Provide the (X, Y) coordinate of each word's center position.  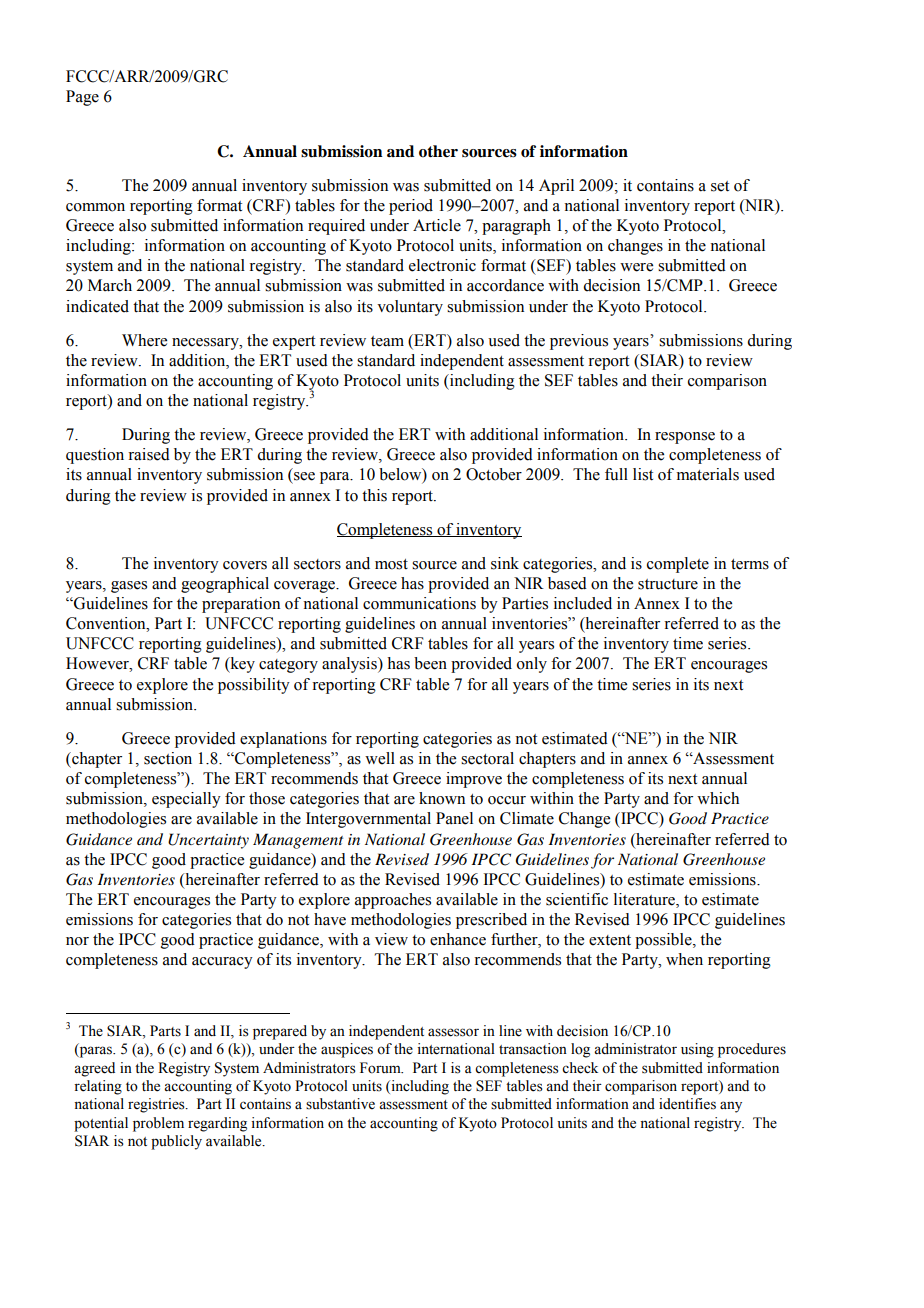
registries (157, 1105)
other (438, 151)
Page (82, 98)
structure (668, 584)
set (720, 186)
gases (129, 587)
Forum (381, 1068)
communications (419, 603)
